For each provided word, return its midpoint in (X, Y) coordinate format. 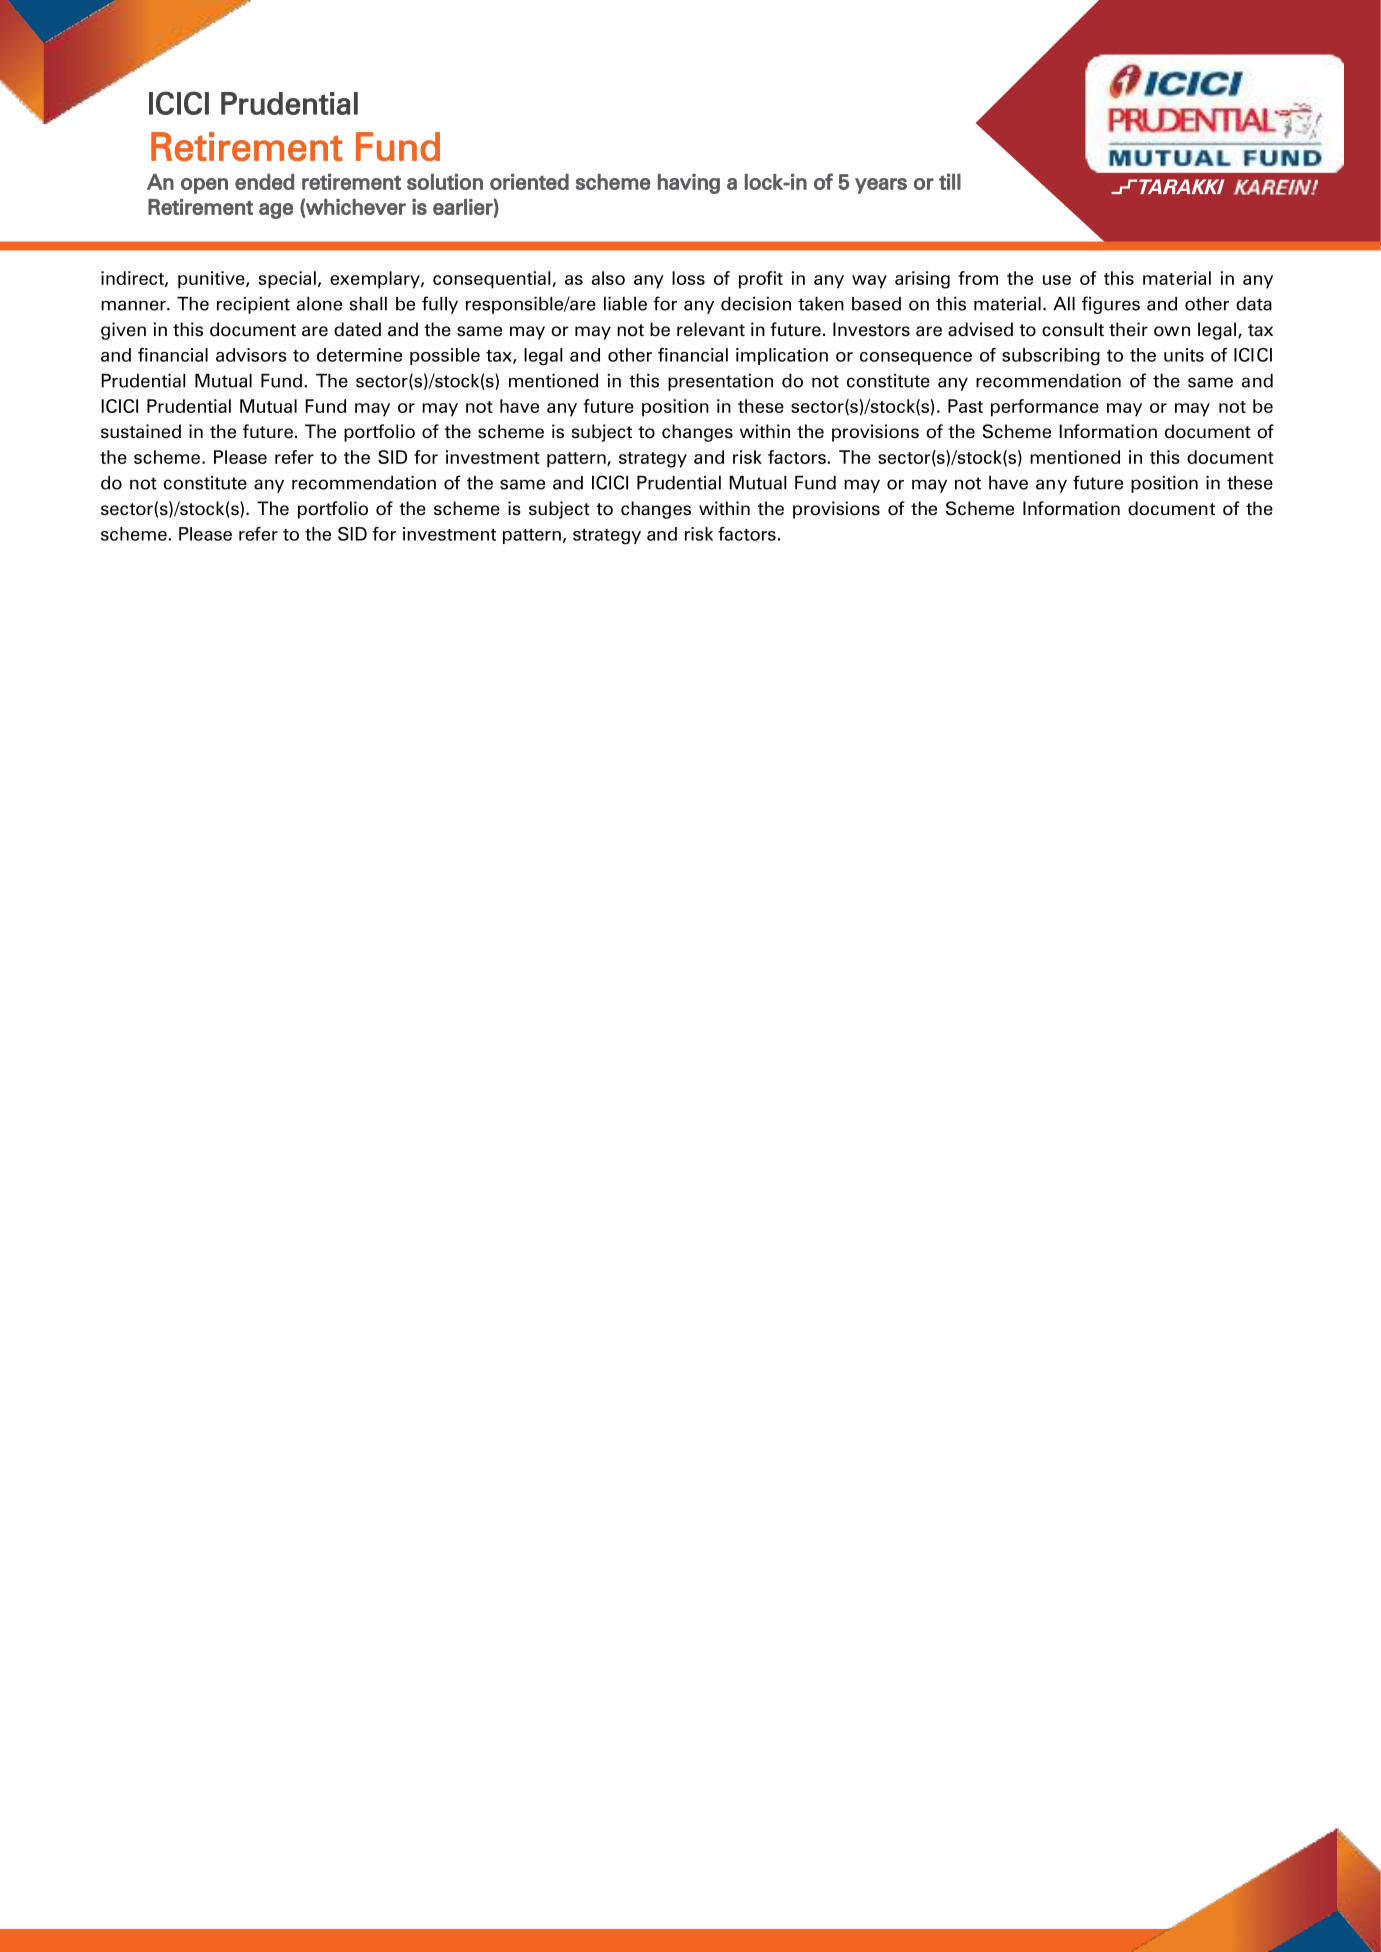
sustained (141, 431)
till (950, 182)
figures (1111, 305)
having (689, 184)
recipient (253, 305)
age (276, 211)
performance (1045, 408)
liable (625, 304)
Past (965, 406)
